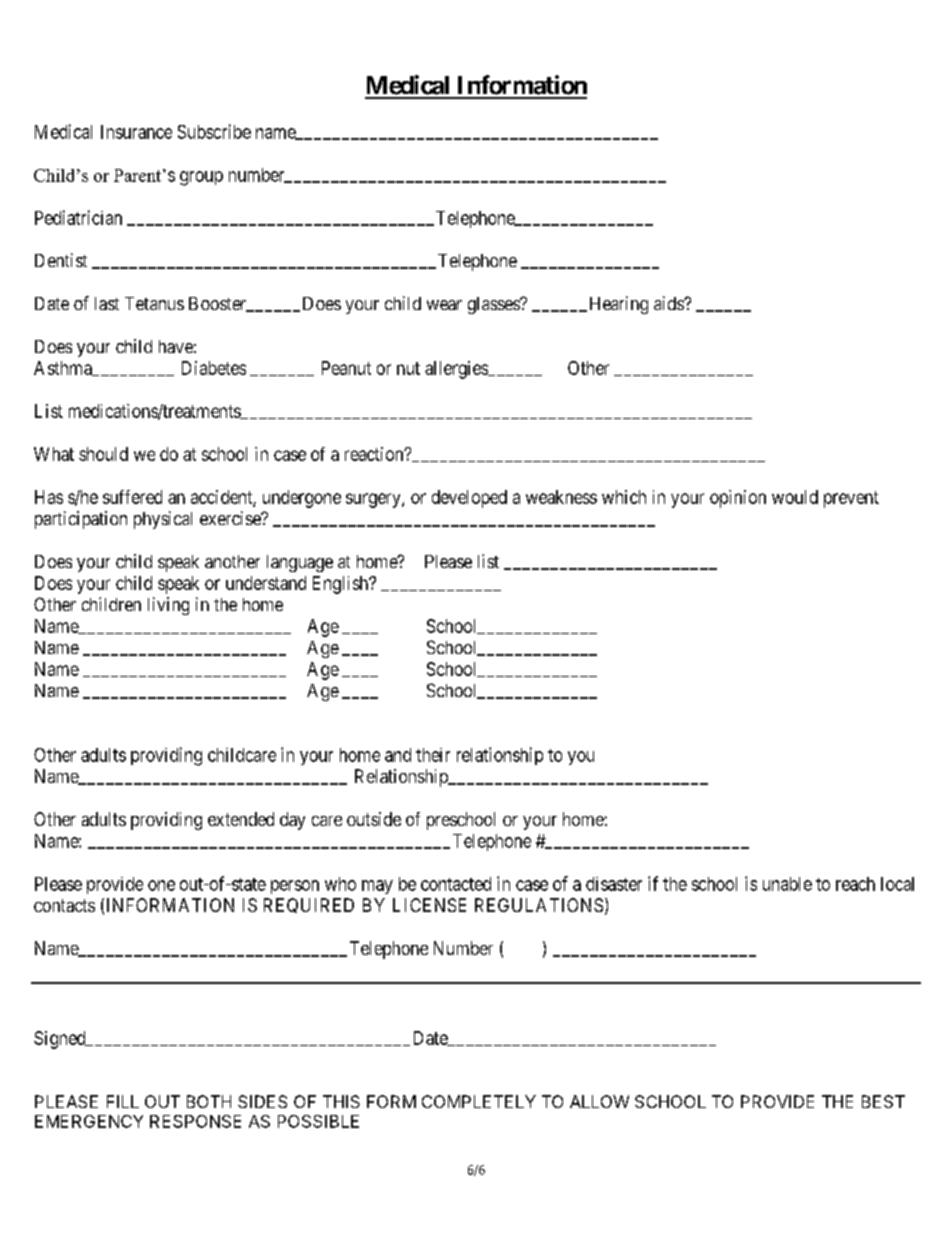  What do you see at coordinates (132, 497) in the screenshot?
I see `suffered` at bounding box center [132, 497].
